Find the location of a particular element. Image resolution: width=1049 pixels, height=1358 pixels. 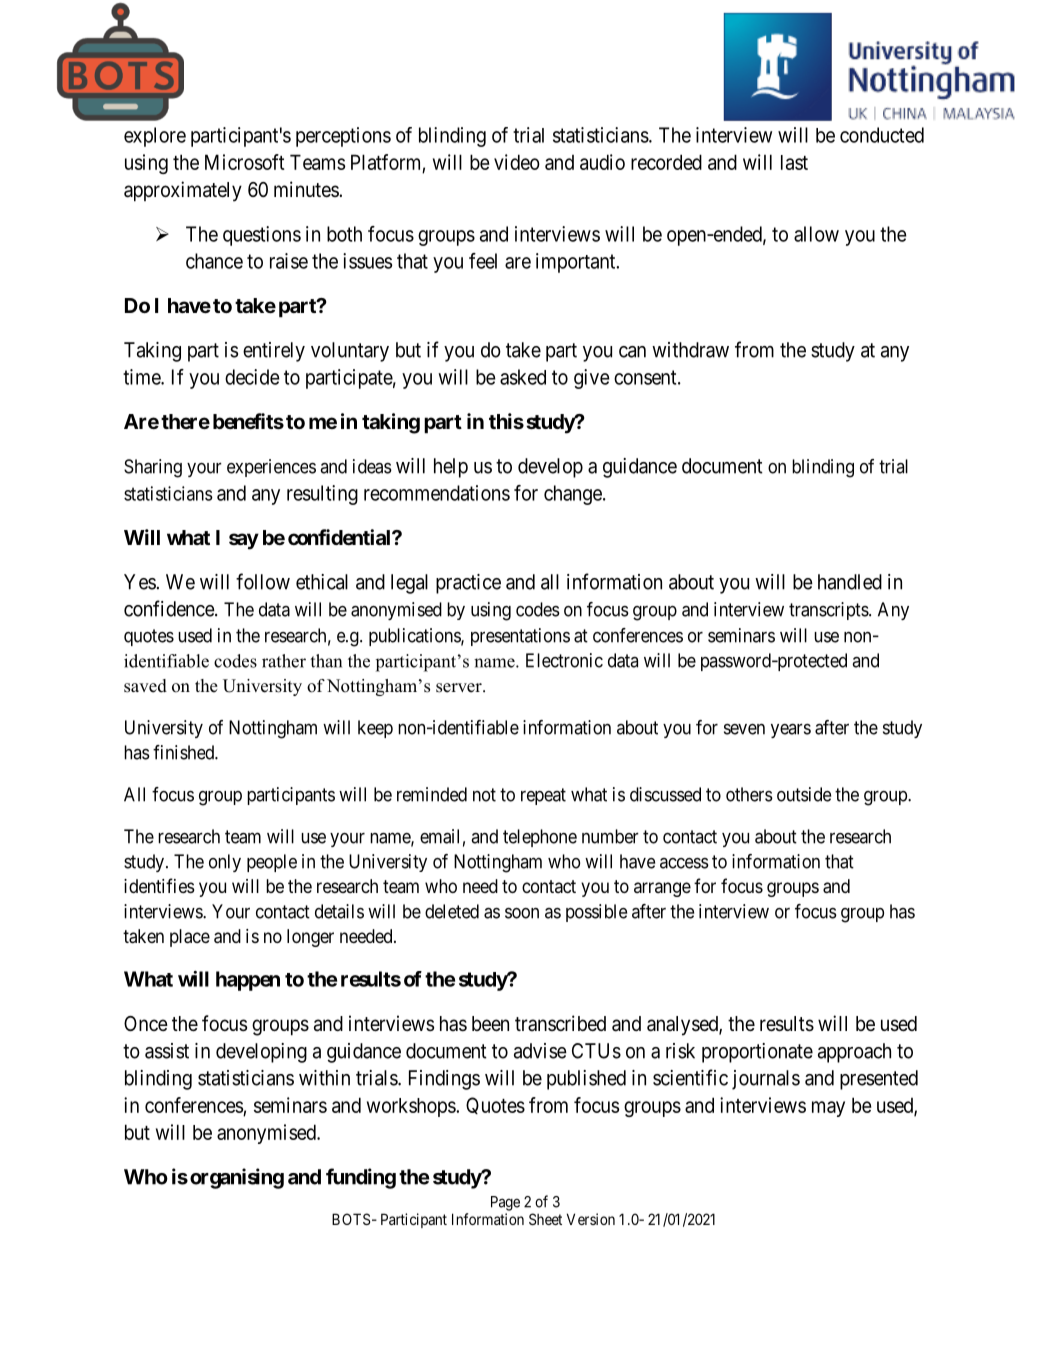

say is located at coordinates (244, 541).
